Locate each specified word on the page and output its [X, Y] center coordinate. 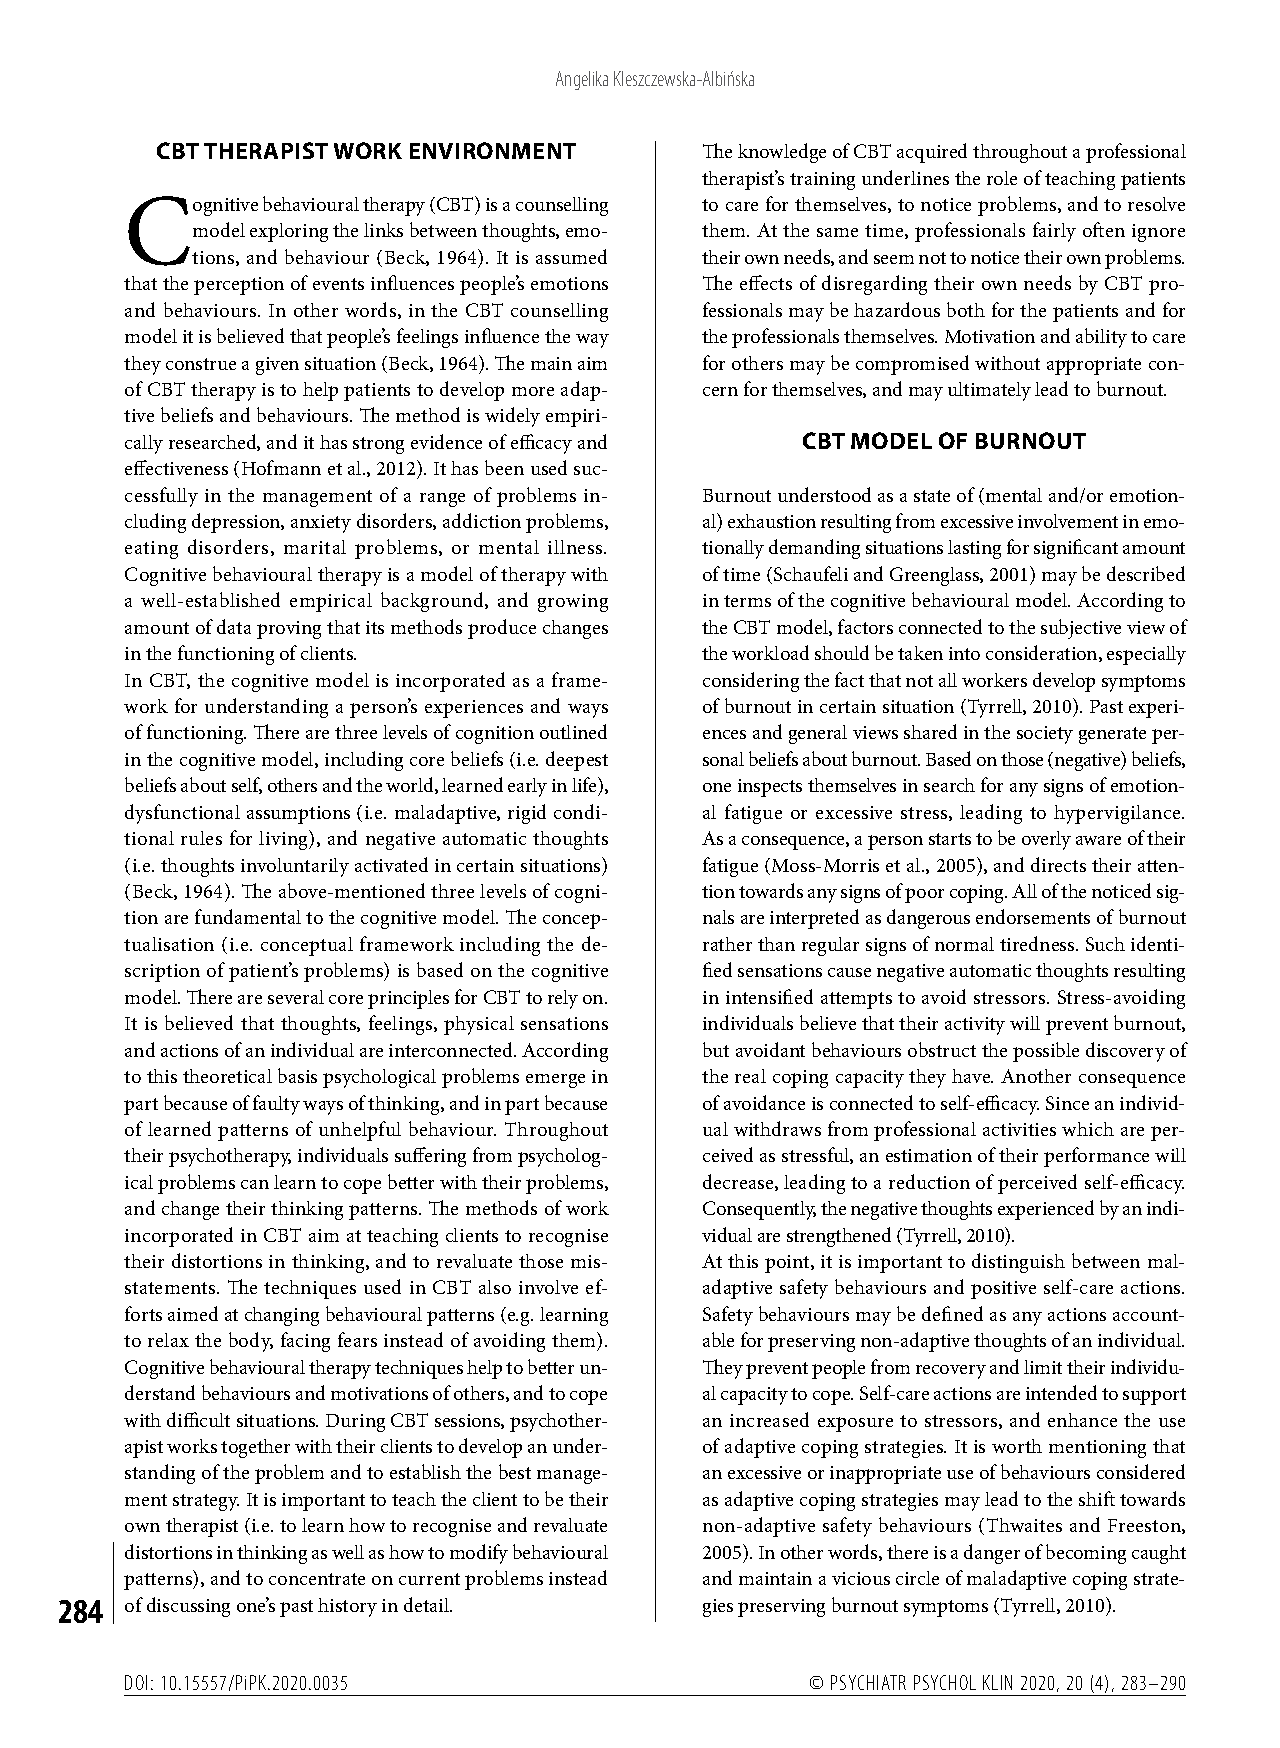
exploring [289, 232]
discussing [188, 1607]
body [251, 1342]
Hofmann [281, 467]
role [1002, 178]
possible [1046, 1052]
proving [289, 630]
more [533, 391]
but [716, 1049]
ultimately [989, 391]
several [296, 997]
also [495, 1287]
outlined [573, 731]
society [1045, 735]
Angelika [582, 80]
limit [1043, 1367]
